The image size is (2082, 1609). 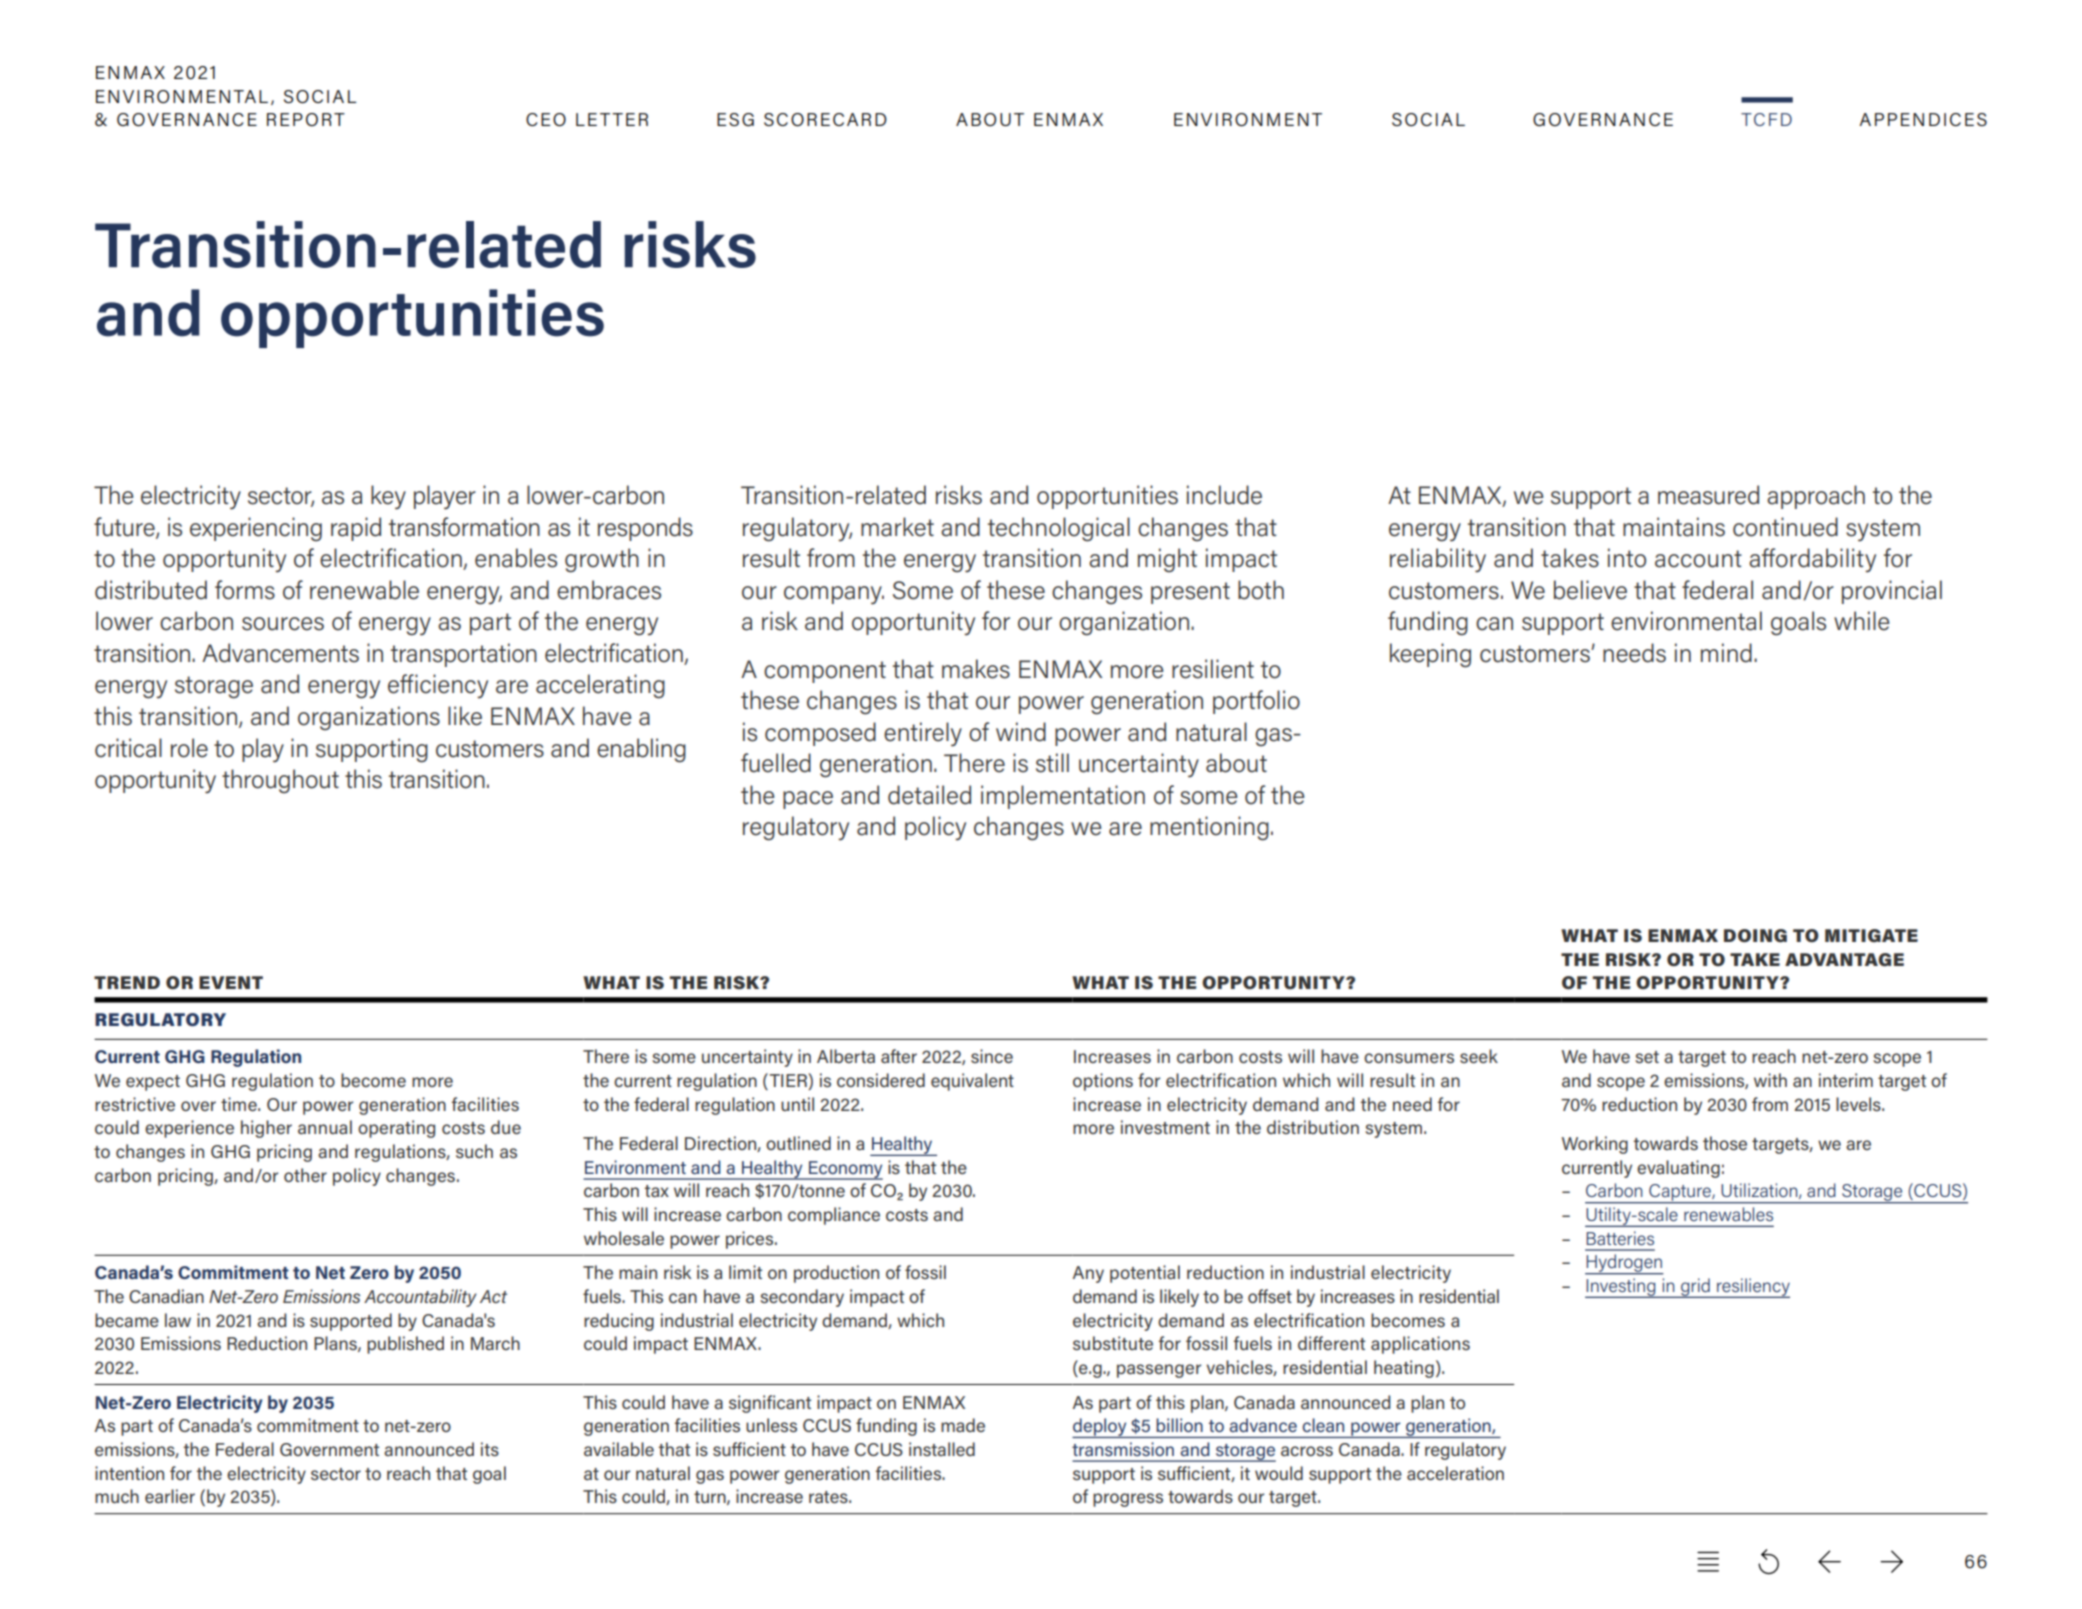 What do you see at coordinates (305, 1175) in the screenshot?
I see `other` at bounding box center [305, 1175].
